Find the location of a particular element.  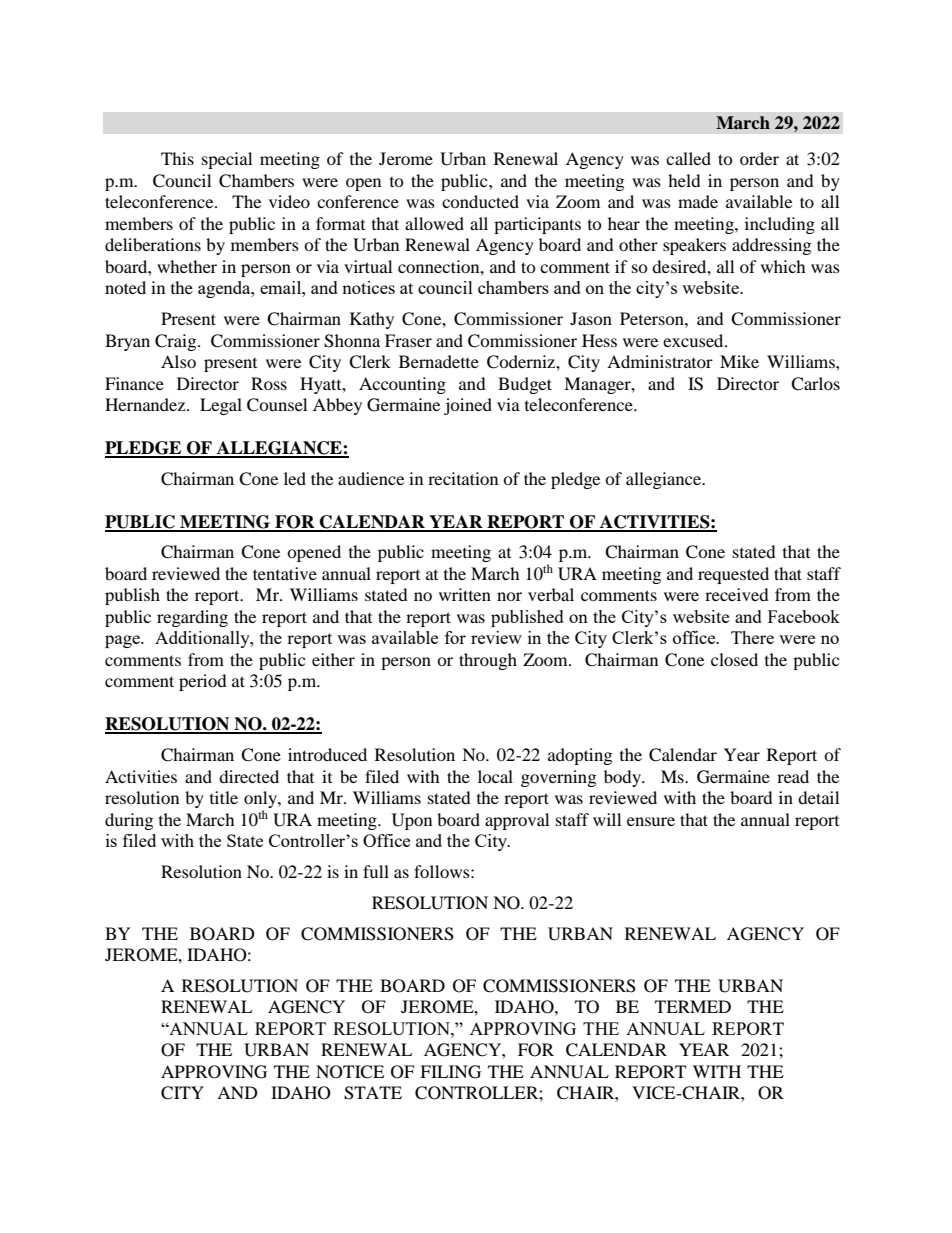

tentative is located at coordinates (285, 573).
